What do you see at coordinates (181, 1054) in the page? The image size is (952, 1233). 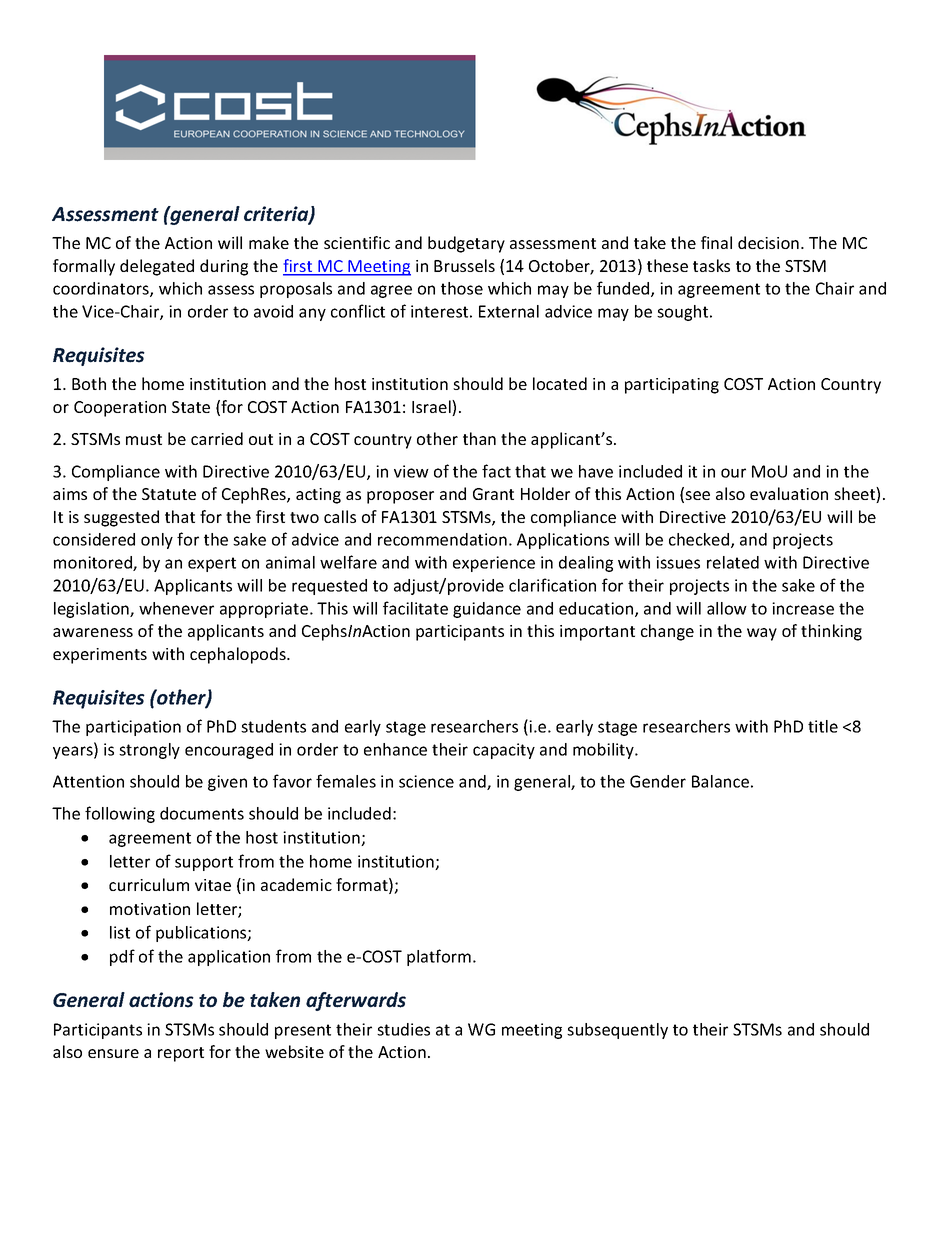 I see `report` at bounding box center [181, 1054].
